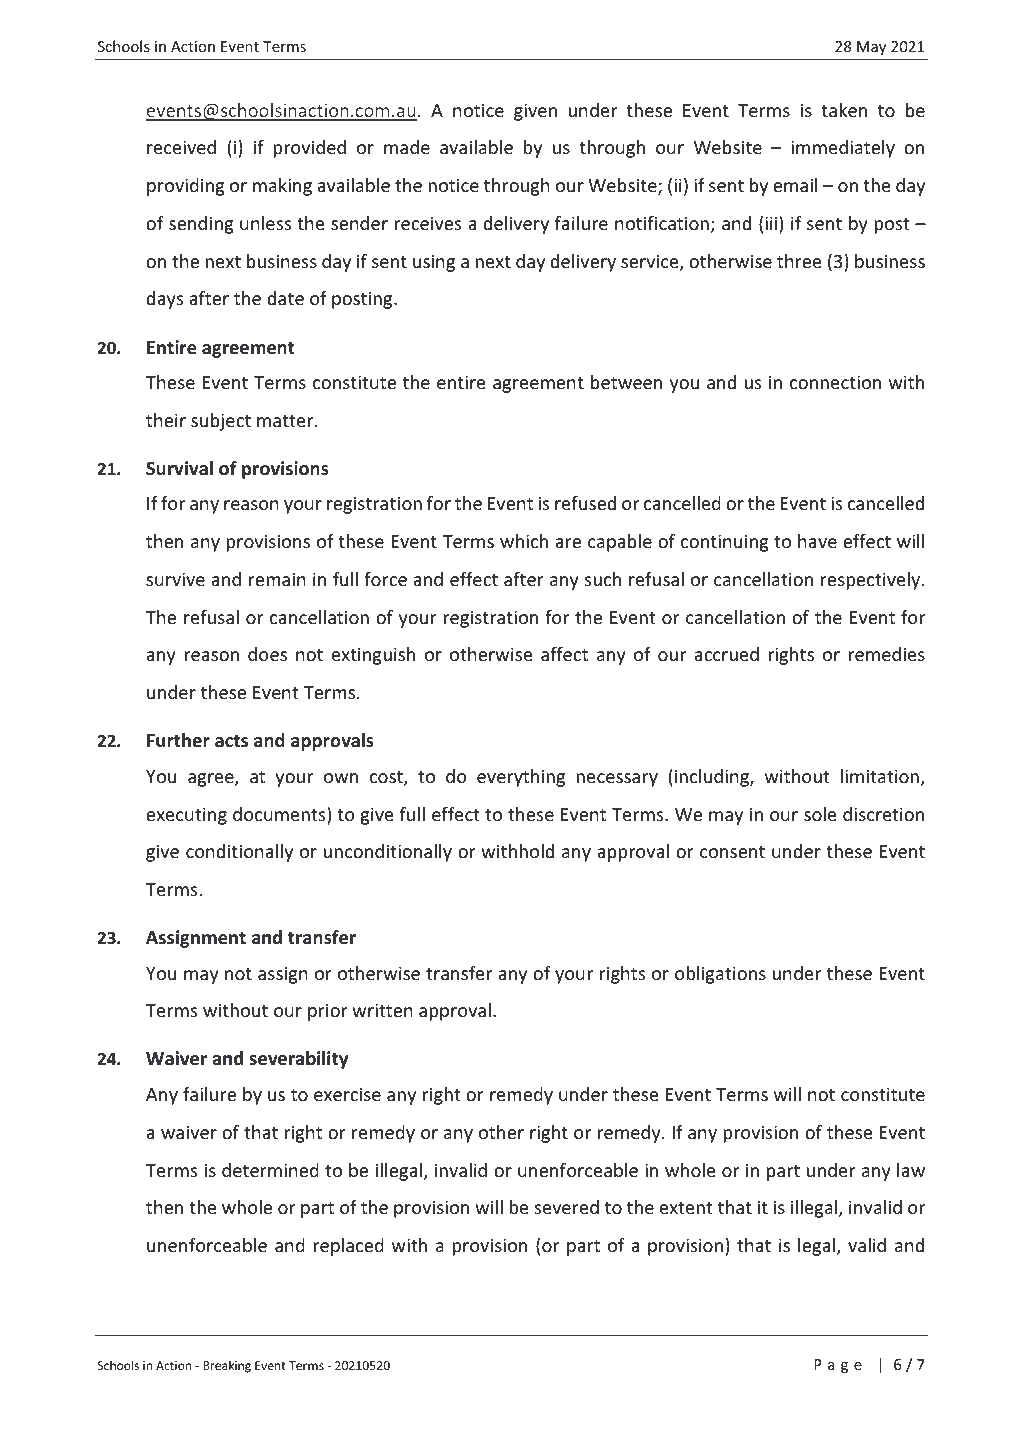  I want to click on refused, so click(585, 503).
